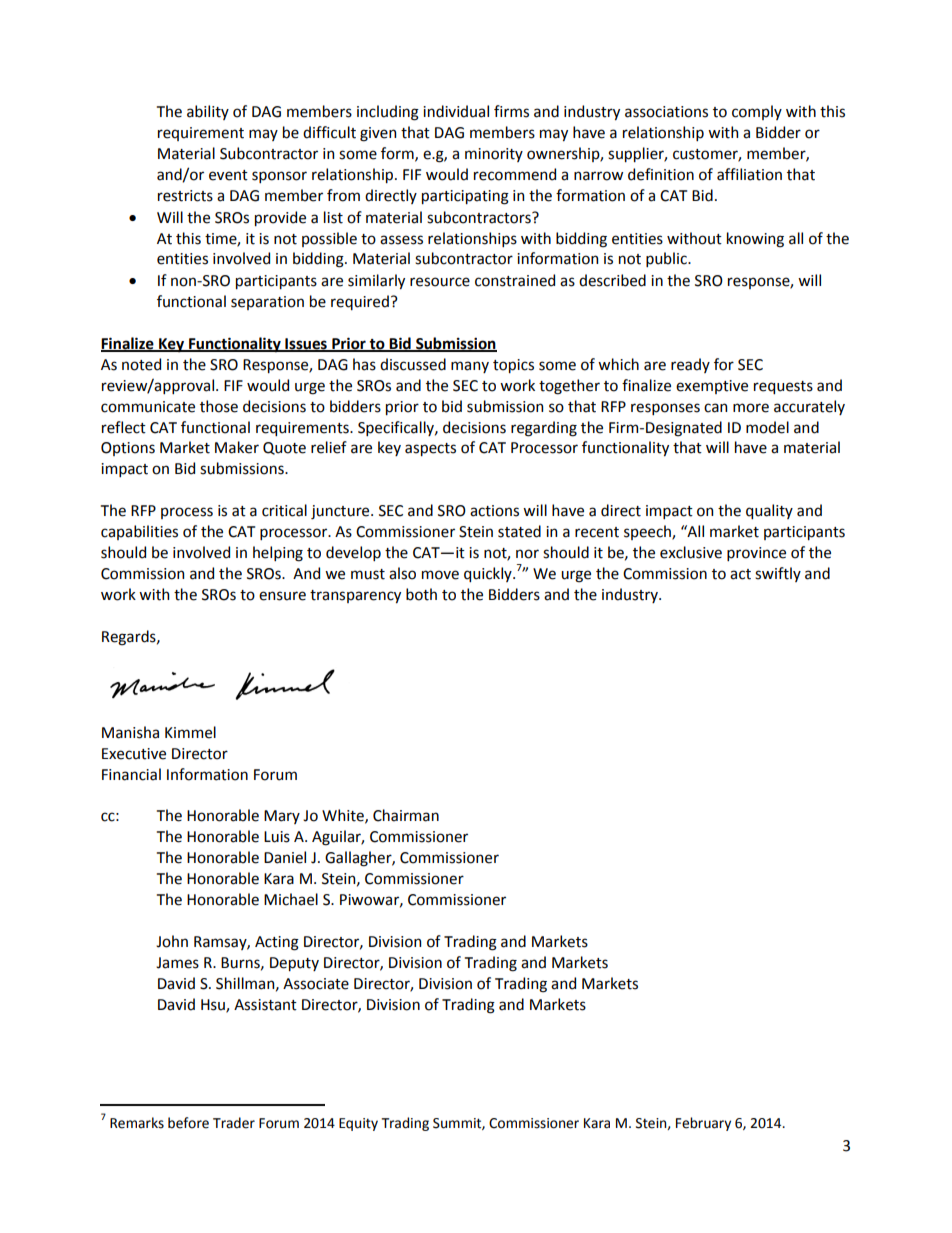 This screenshot has width=952, height=1233. I want to click on swiftly, so click(778, 574).
